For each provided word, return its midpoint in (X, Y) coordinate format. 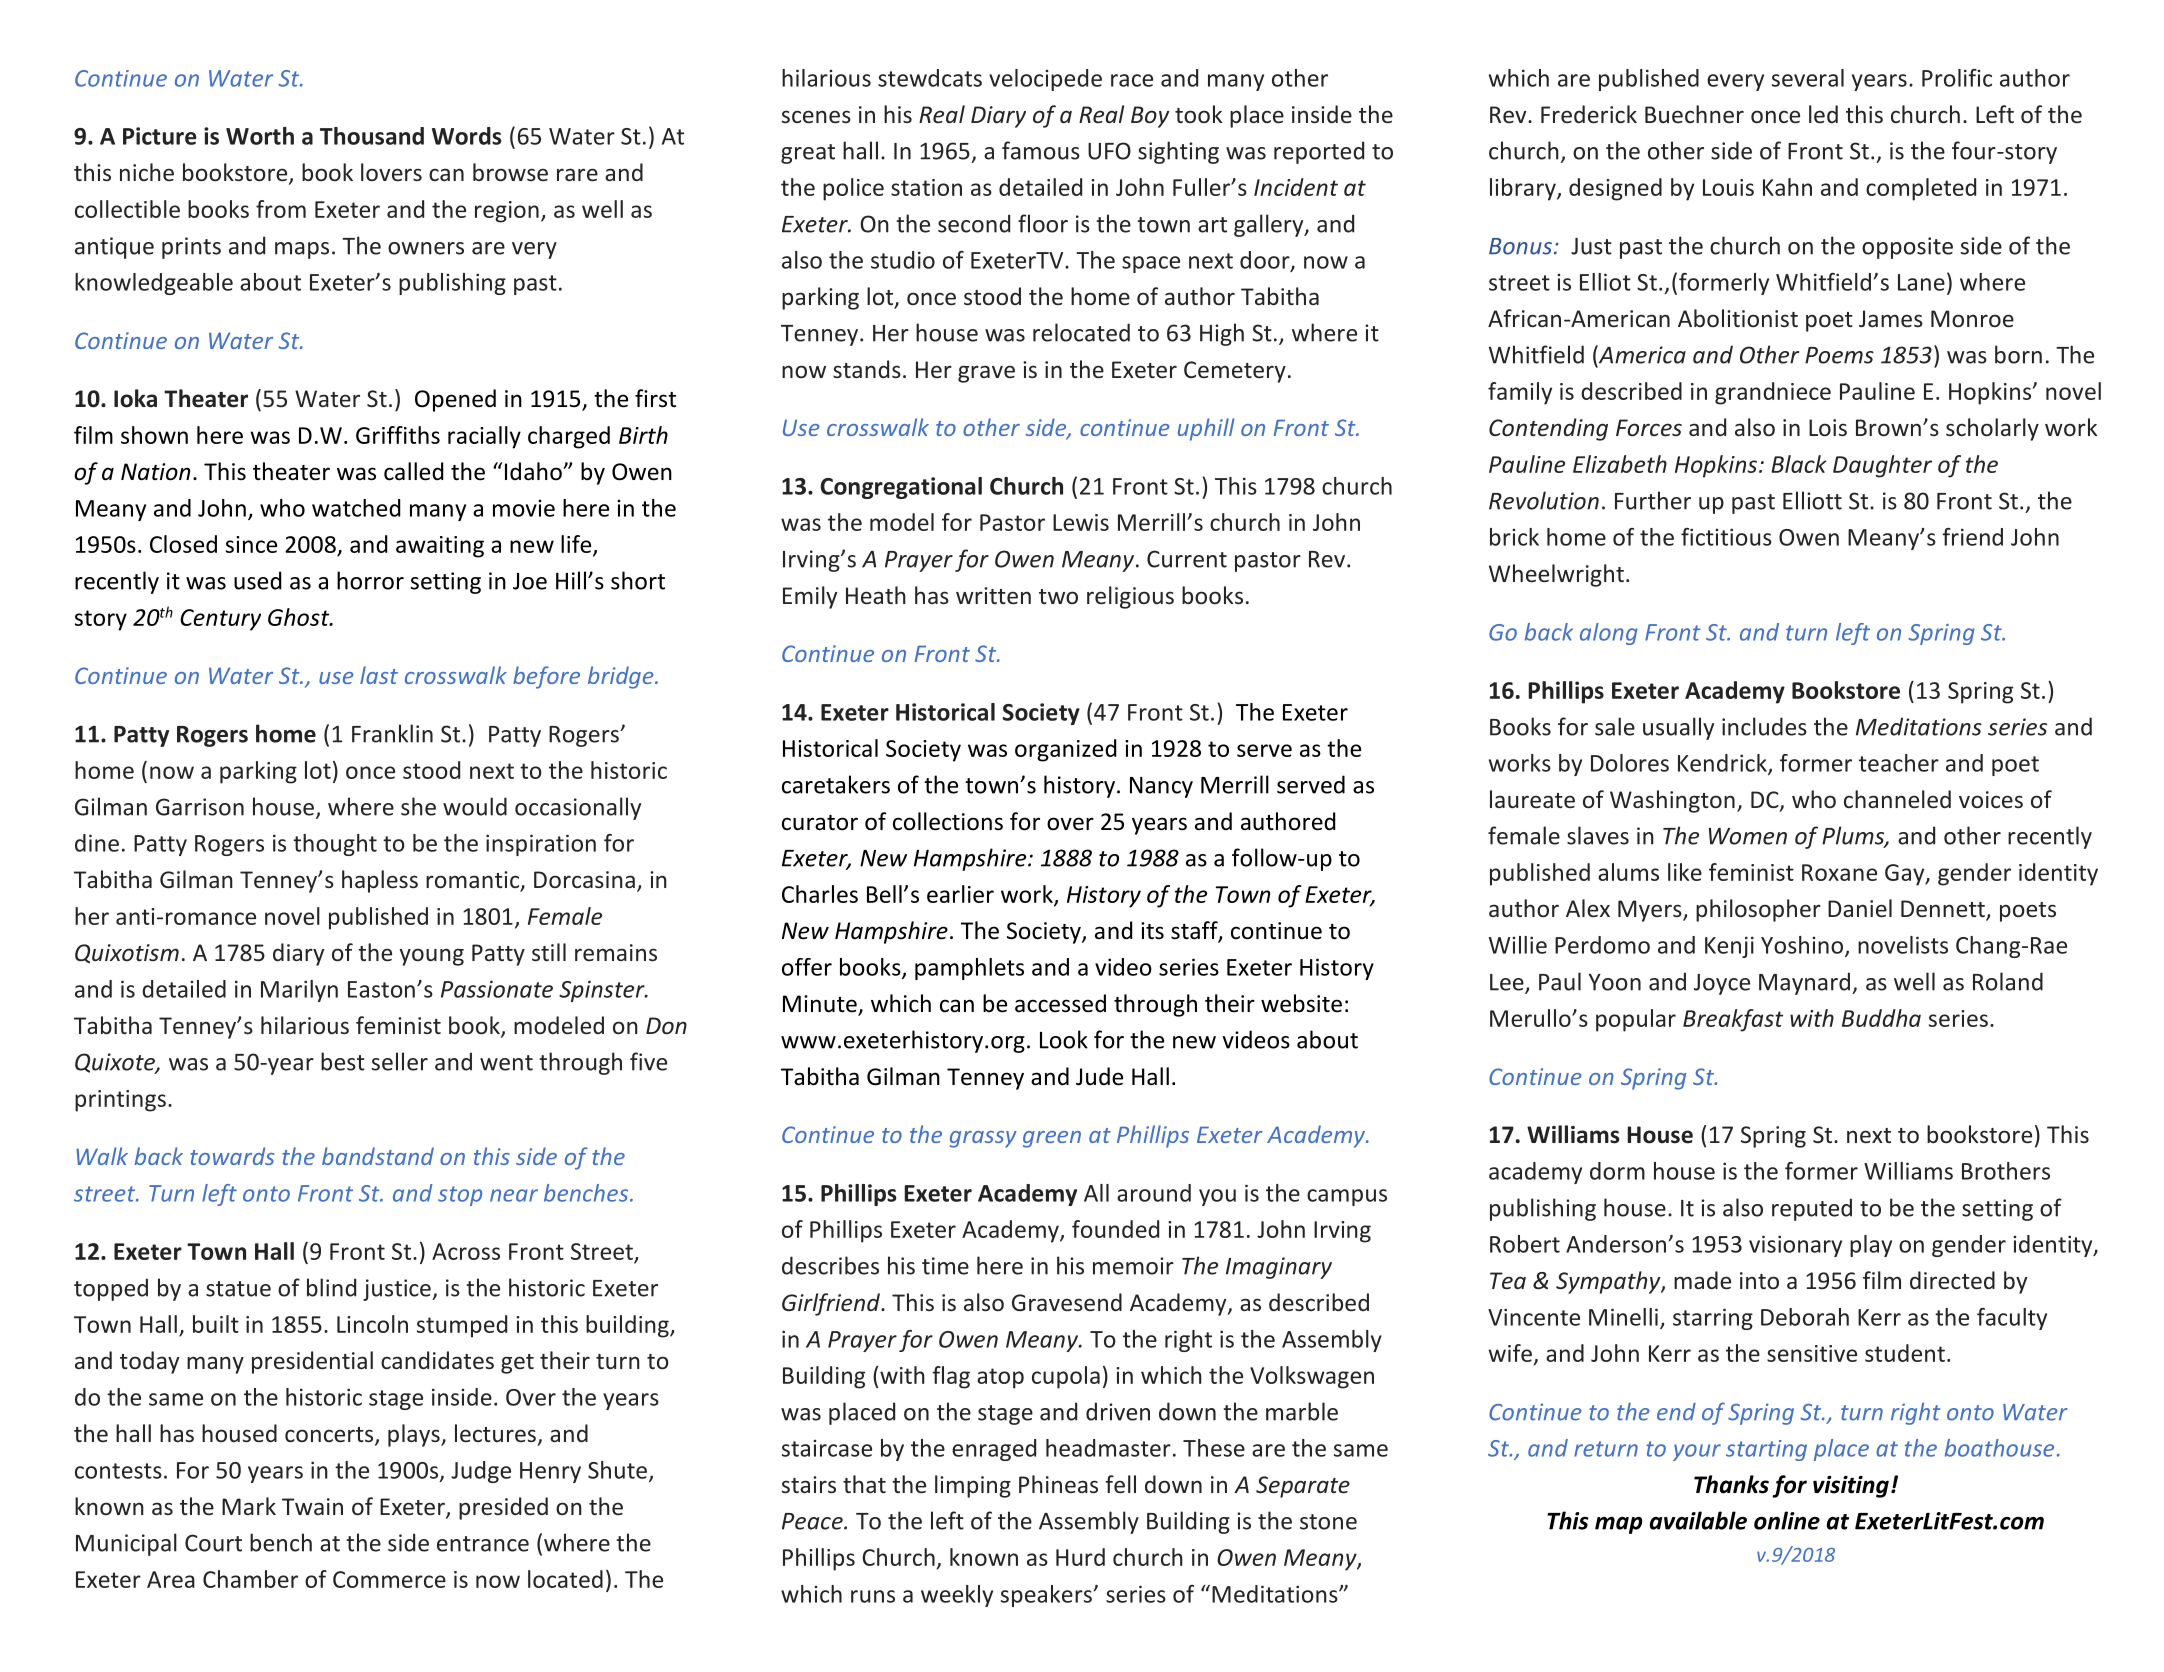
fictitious (1726, 537)
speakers (1047, 1596)
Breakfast (1733, 1020)
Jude (1099, 1076)
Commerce (389, 1579)
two (1058, 596)
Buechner (1694, 114)
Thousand (372, 136)
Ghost (300, 617)
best (343, 1061)
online (1787, 1520)
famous (1041, 150)
